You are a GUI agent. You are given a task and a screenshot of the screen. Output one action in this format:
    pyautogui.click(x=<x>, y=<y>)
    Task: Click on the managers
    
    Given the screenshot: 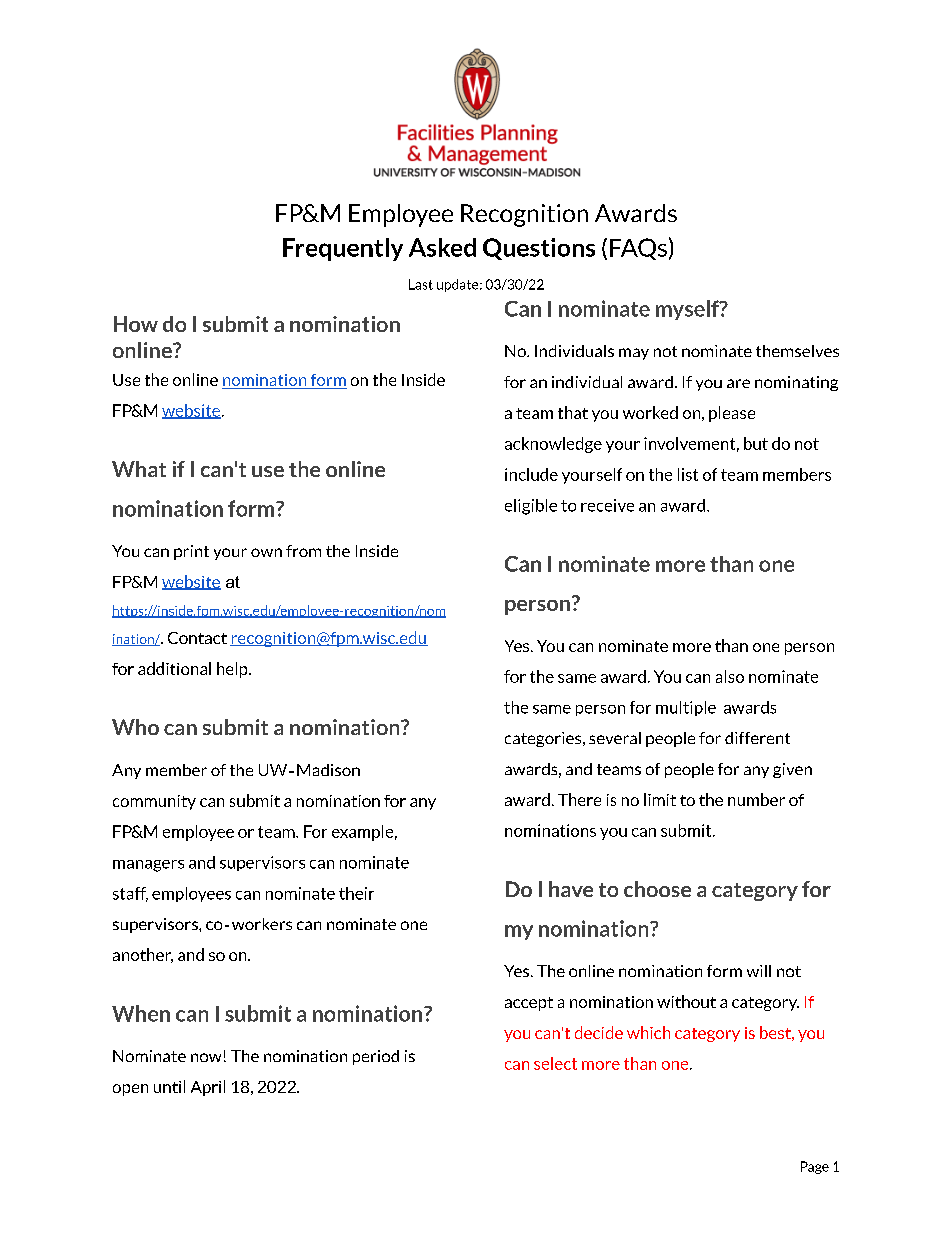 What is the action you would take?
    pyautogui.click(x=148, y=866)
